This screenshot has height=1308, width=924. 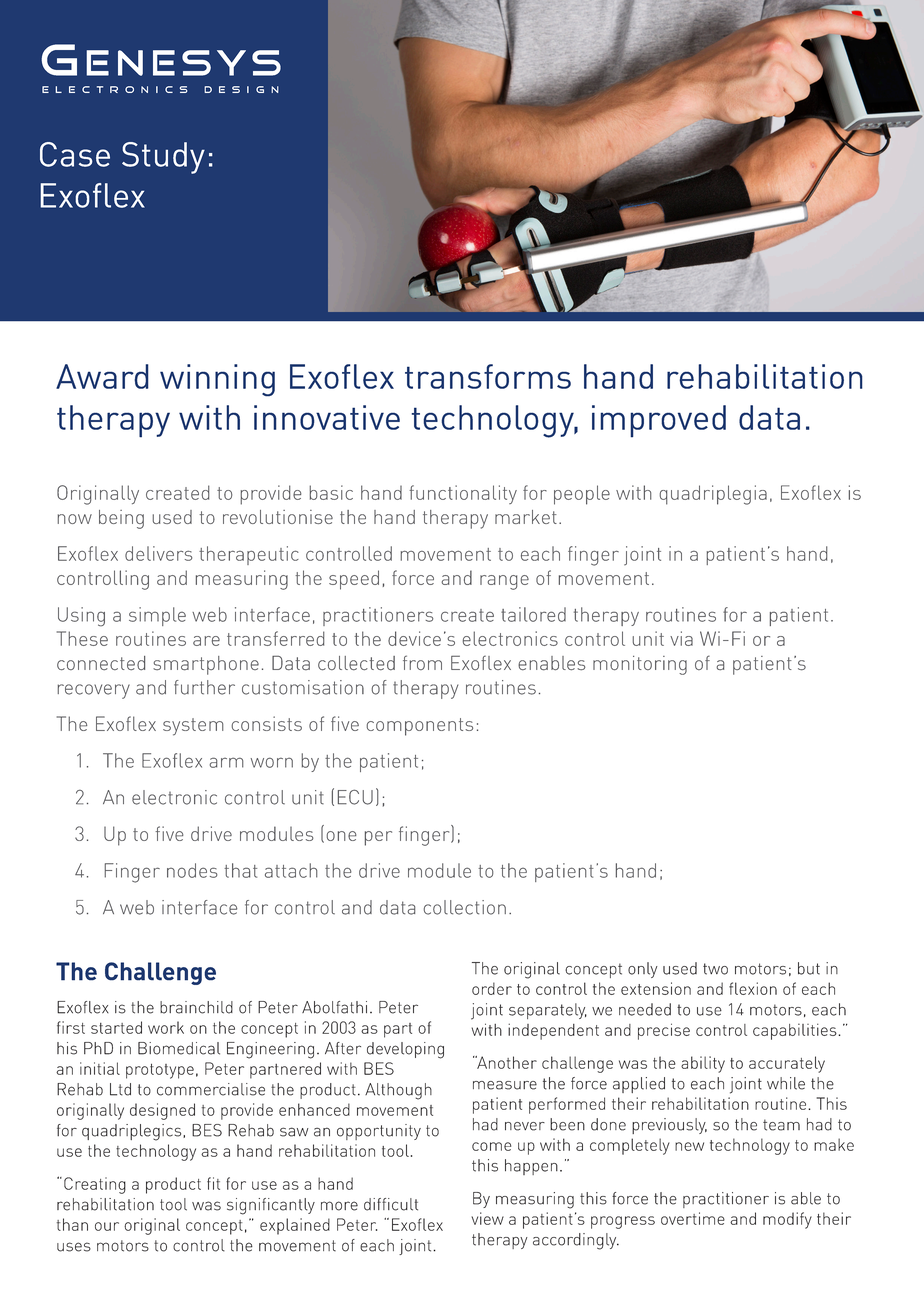 What do you see at coordinates (327, 417) in the screenshot?
I see `innovative` at bounding box center [327, 417].
